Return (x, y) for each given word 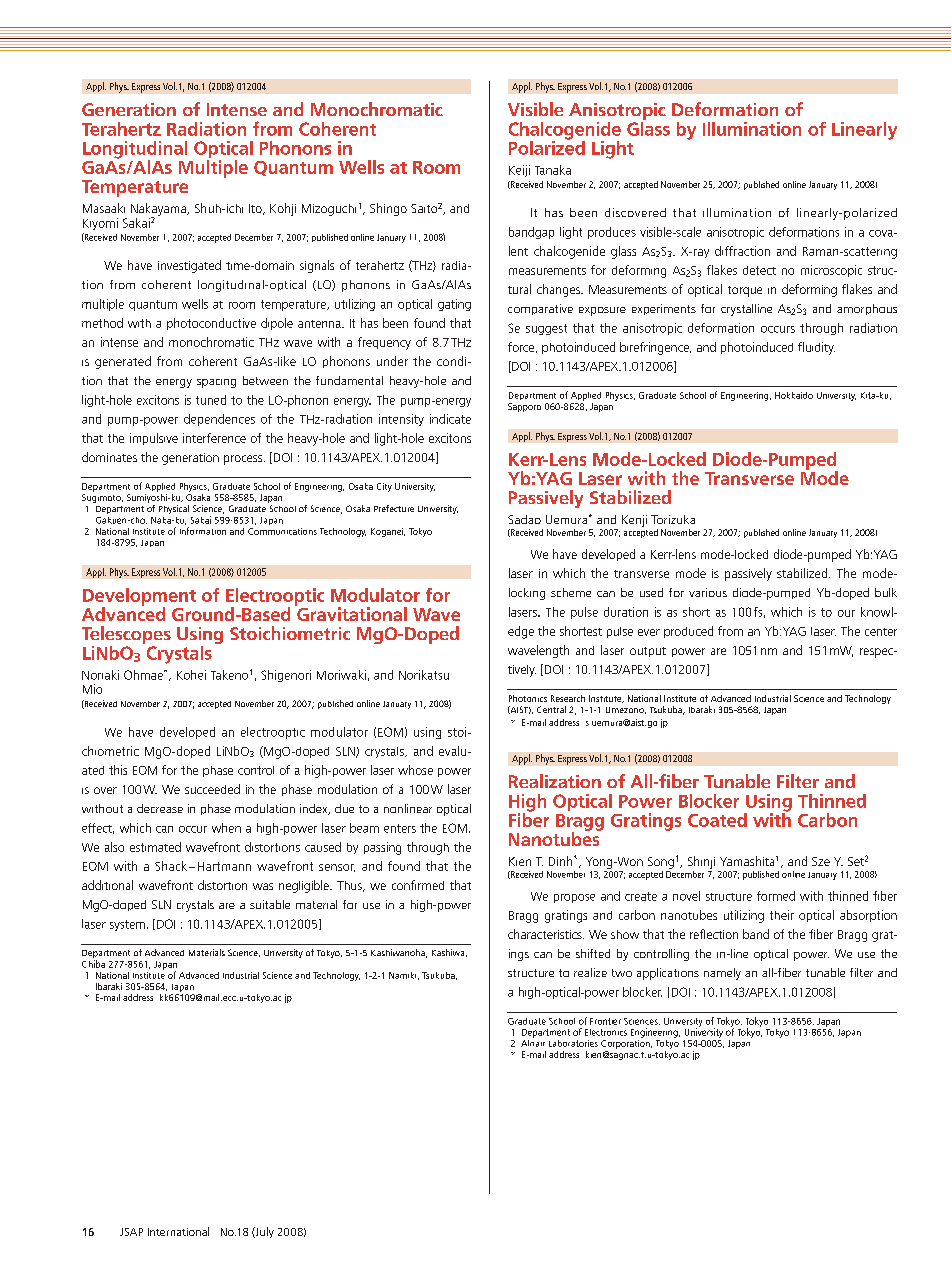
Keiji (519, 171)
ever (649, 632)
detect (759, 270)
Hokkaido (794, 395)
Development (139, 598)
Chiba (93, 964)
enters (400, 828)
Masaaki (104, 208)
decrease (160, 808)
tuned (211, 400)
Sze (821, 861)
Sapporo (524, 407)
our (846, 613)
